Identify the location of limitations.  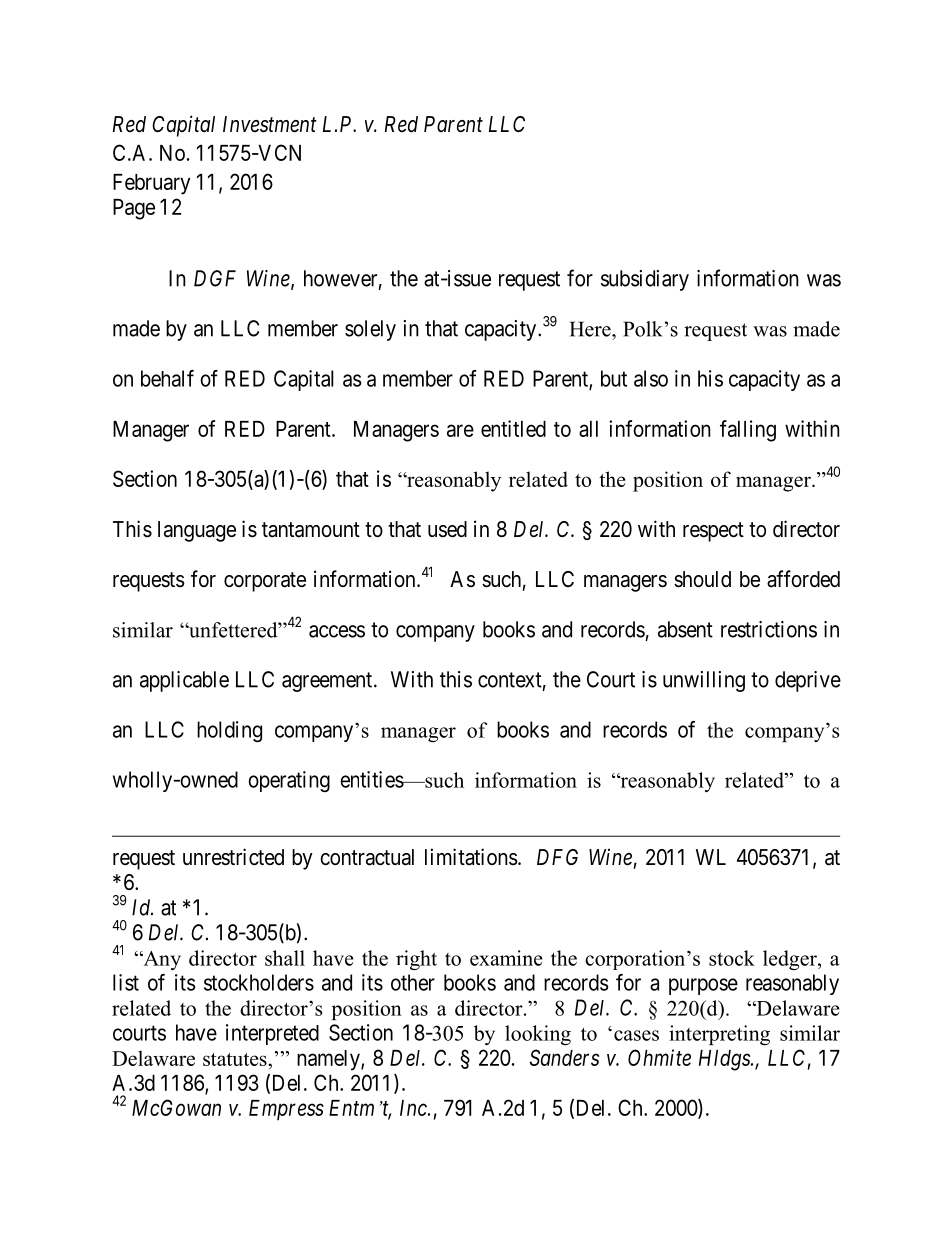
(471, 857).
